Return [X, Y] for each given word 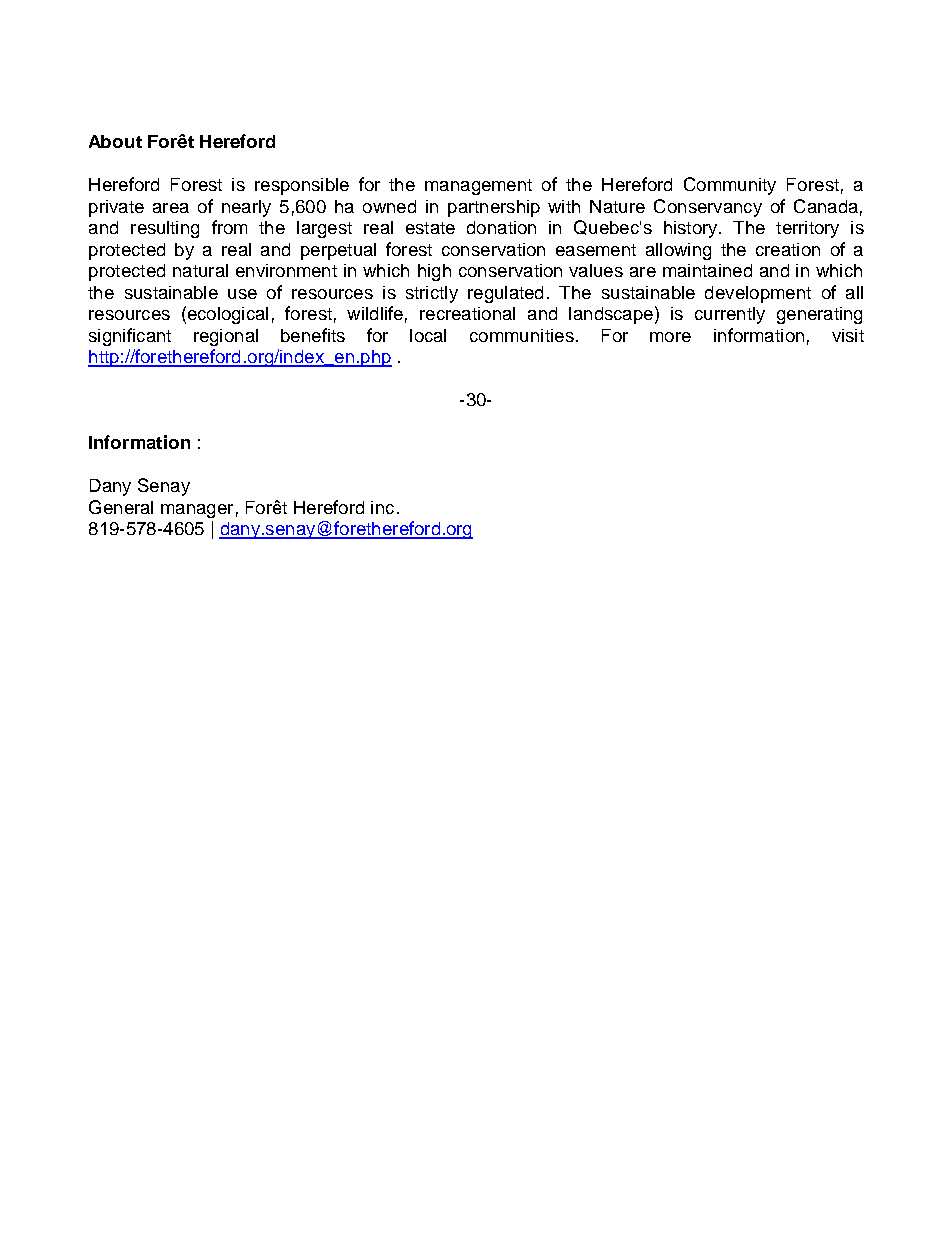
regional [226, 337]
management [478, 187]
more [670, 337]
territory [807, 229]
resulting [165, 229]
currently [730, 315]
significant [130, 337]
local [428, 335]
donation [501, 227]
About [115, 141]
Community [730, 186]
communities [522, 335]
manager [197, 511]
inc [382, 507]
